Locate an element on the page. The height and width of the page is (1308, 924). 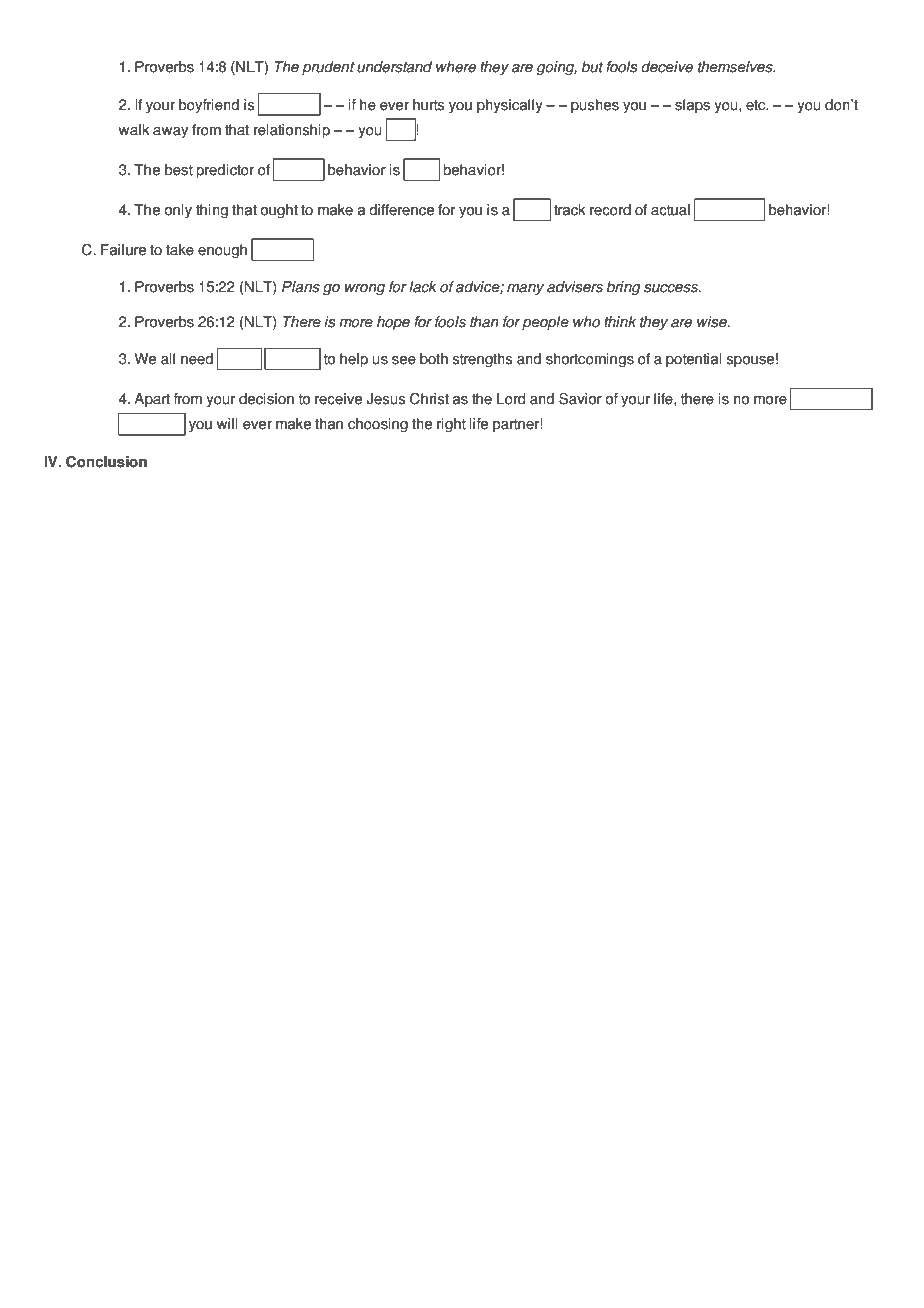
bring is located at coordinates (623, 288).
